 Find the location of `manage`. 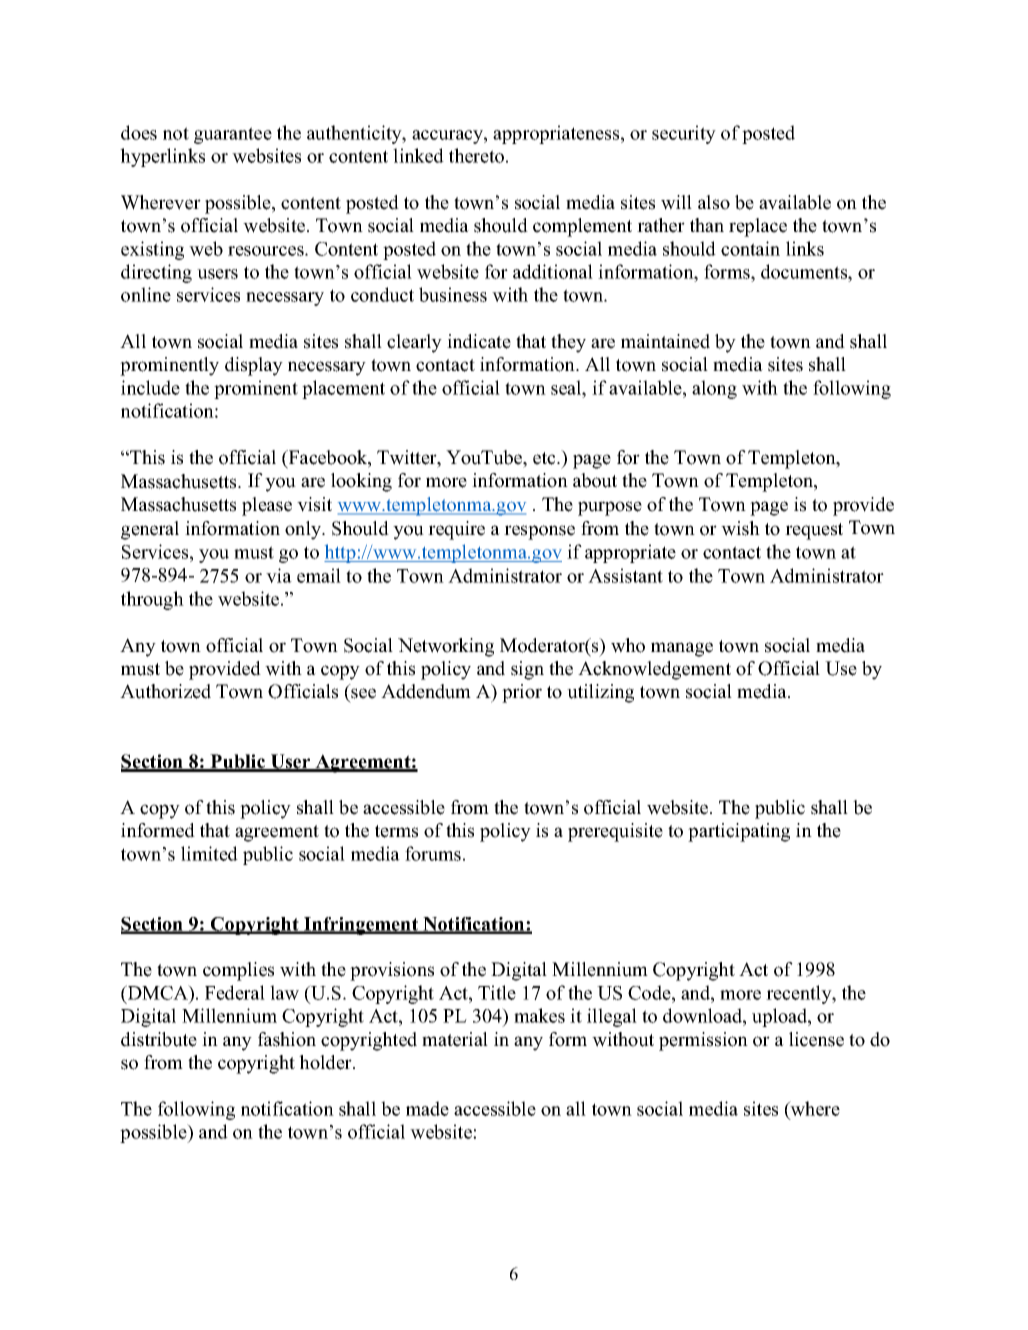

manage is located at coordinates (682, 649).
